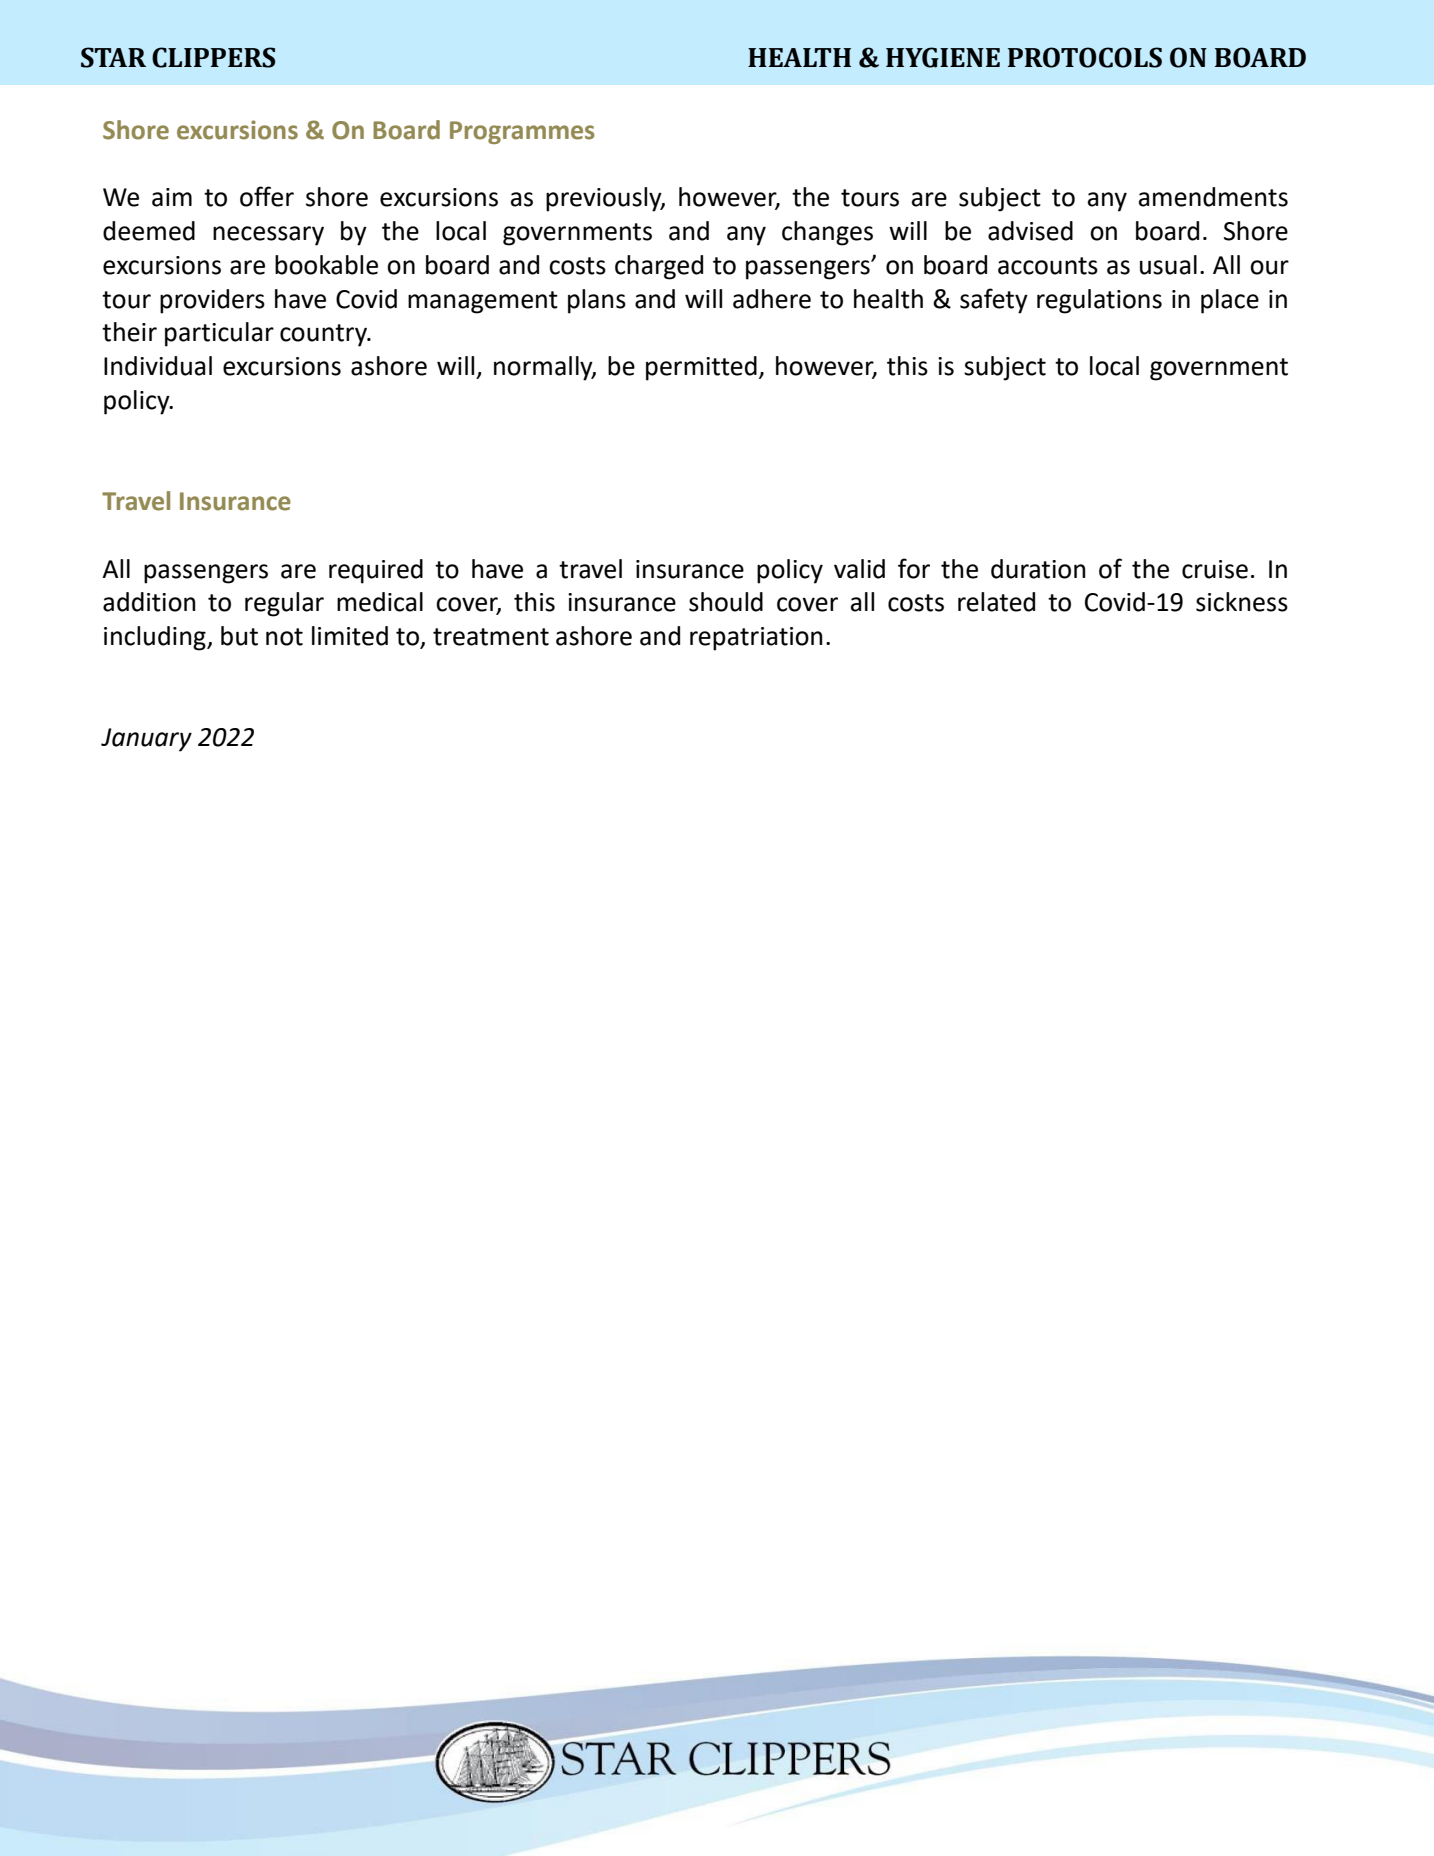  Describe the element at coordinates (996, 602) in the screenshot. I see `related` at that location.
